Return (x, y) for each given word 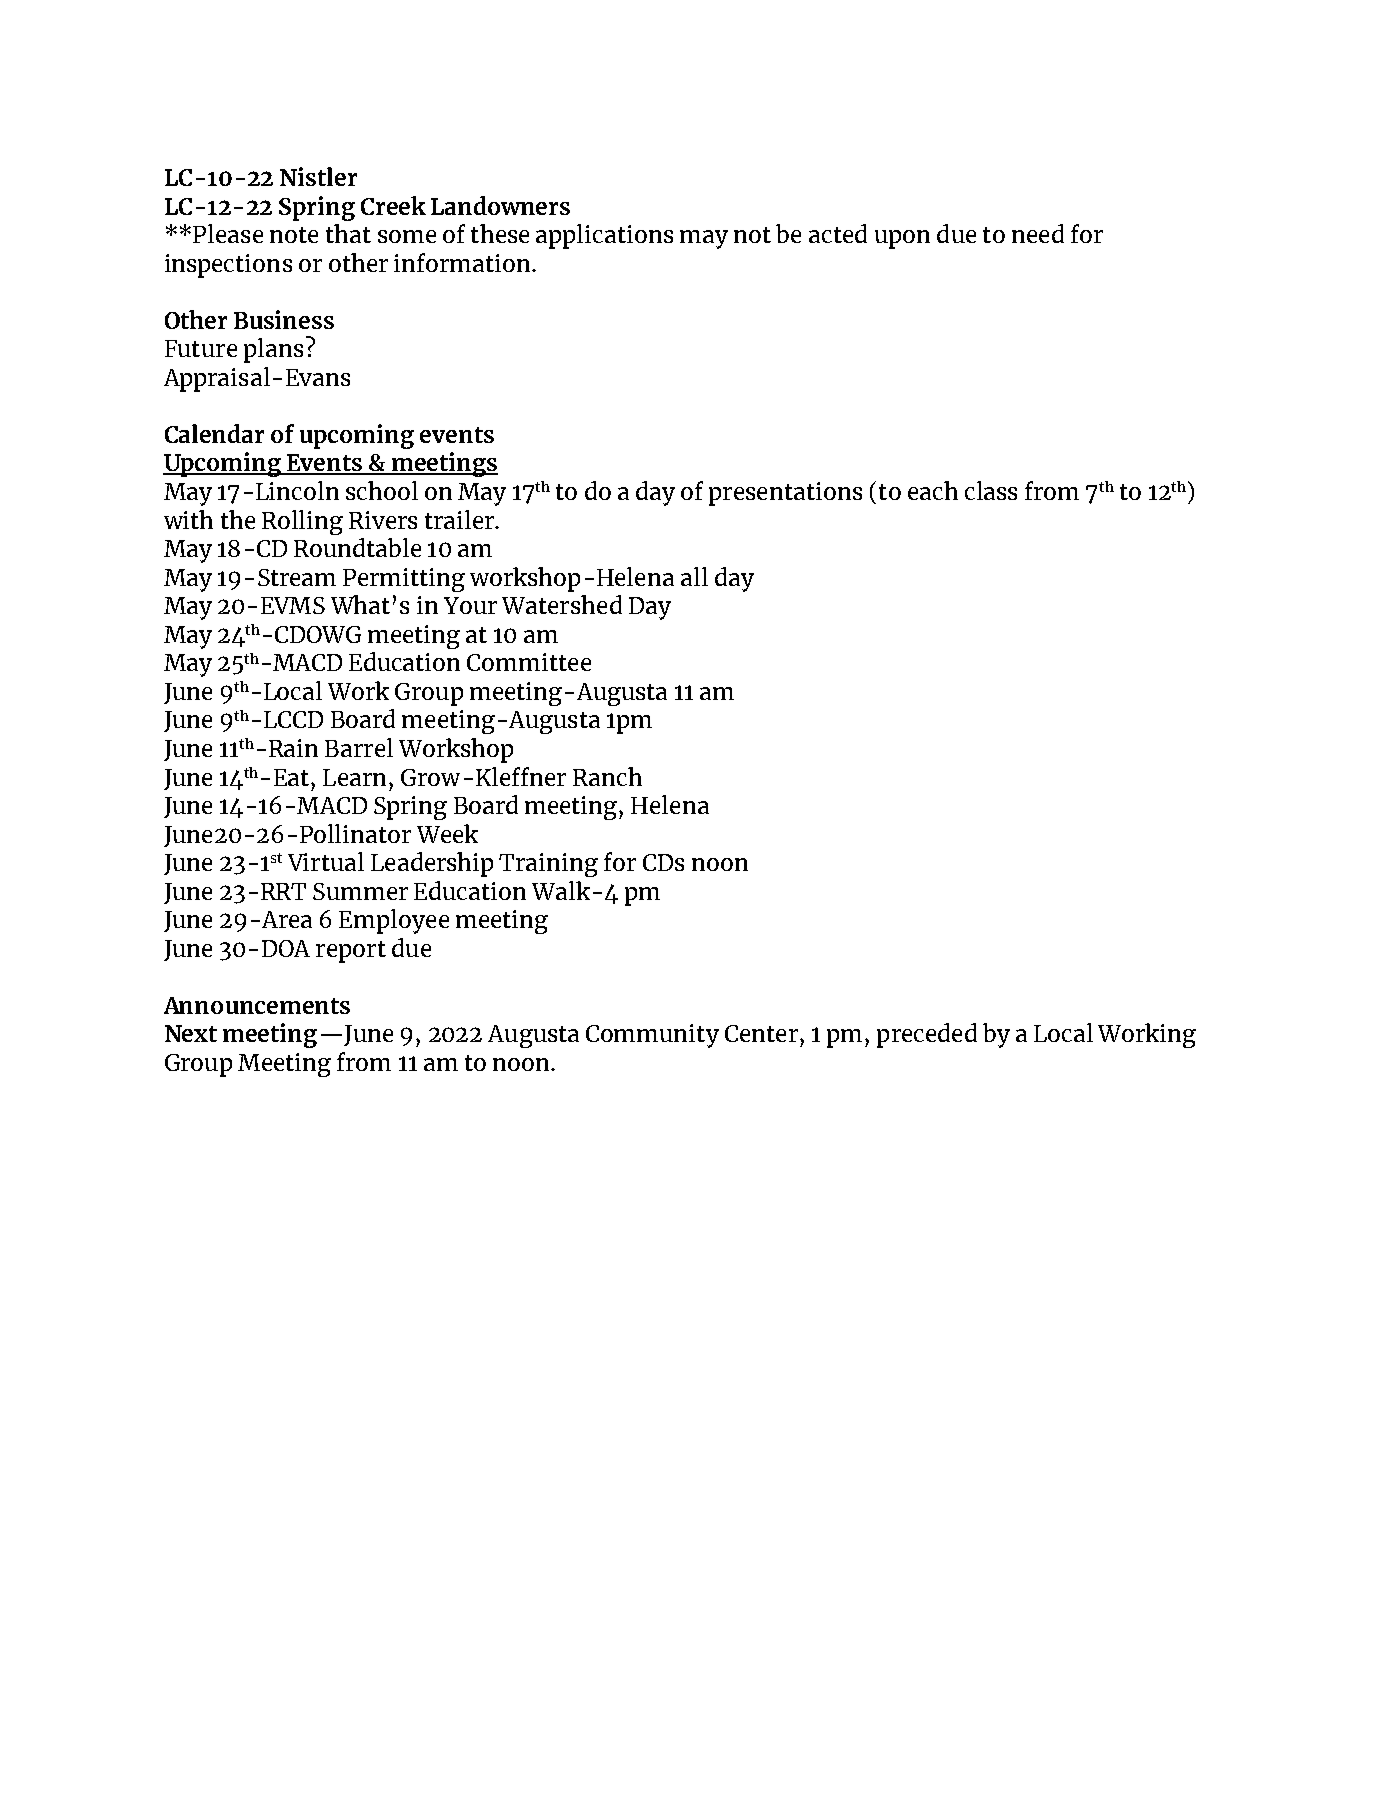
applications (604, 236)
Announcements (257, 1005)
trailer (460, 519)
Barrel (359, 747)
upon (902, 239)
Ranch (607, 776)
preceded (927, 1035)
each (933, 490)
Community (652, 1036)
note (294, 235)
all (694, 576)
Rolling (302, 522)
